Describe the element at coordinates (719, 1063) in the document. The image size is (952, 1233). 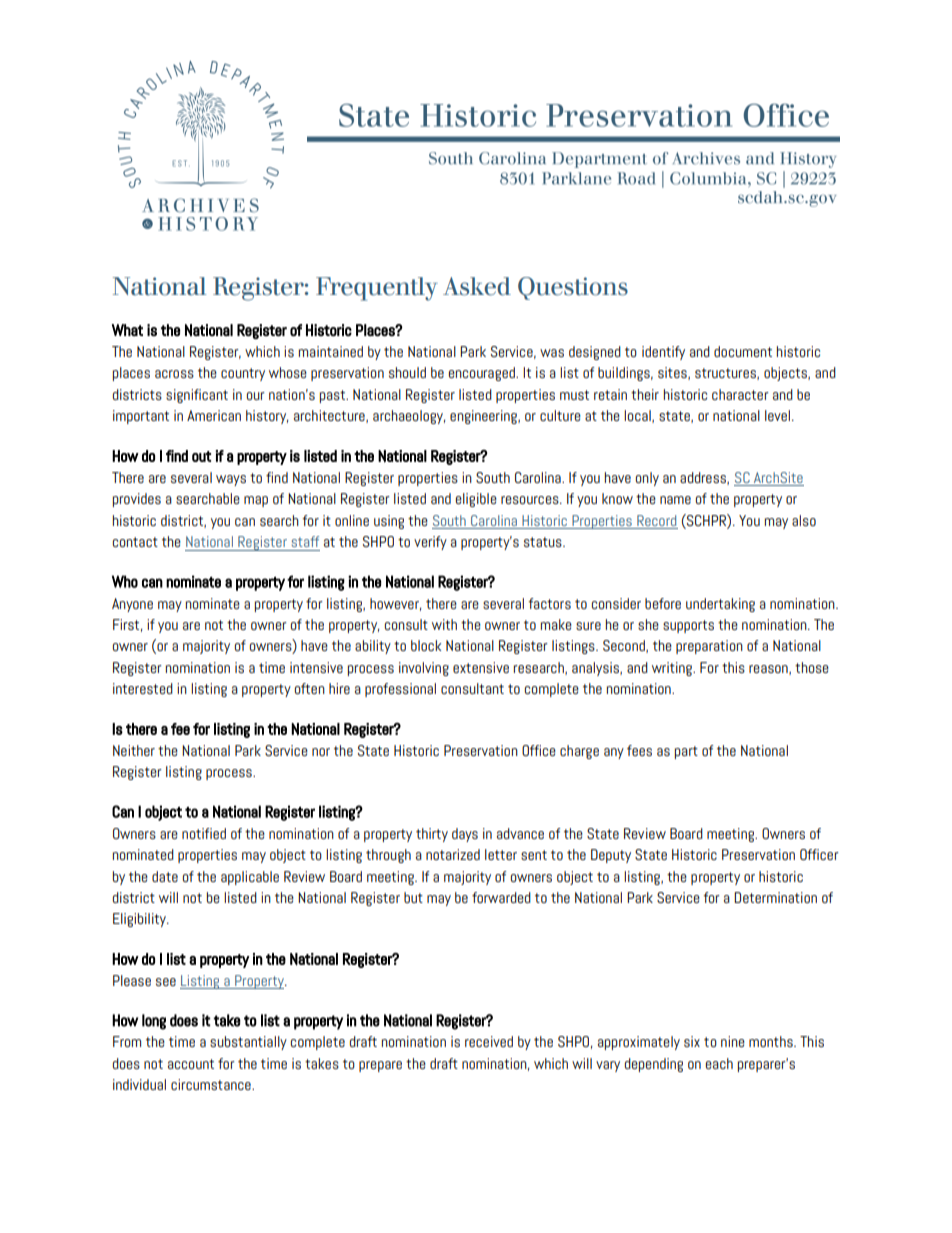
I see `each` at that location.
